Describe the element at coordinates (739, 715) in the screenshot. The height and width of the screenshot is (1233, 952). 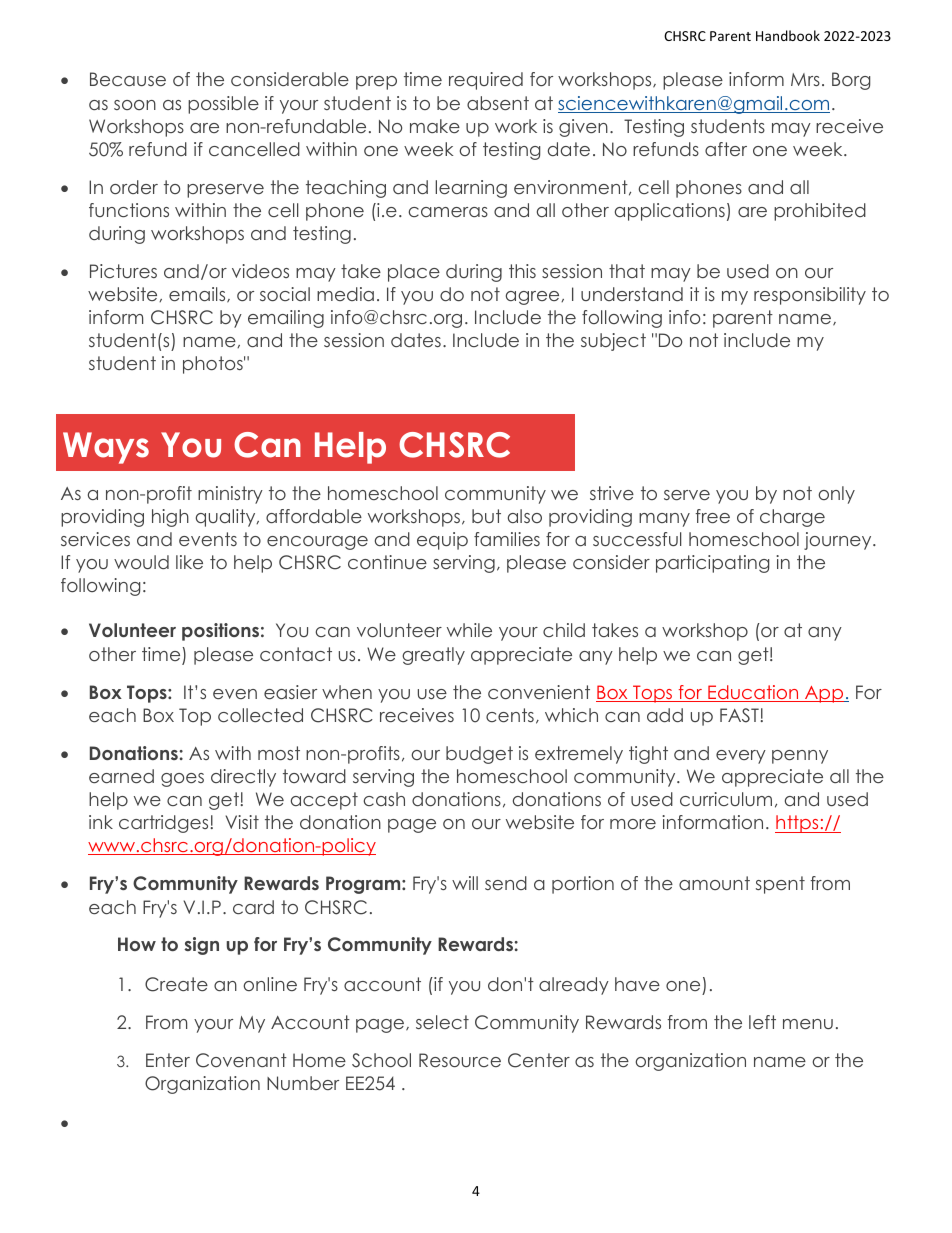
I see `FAST` at that location.
